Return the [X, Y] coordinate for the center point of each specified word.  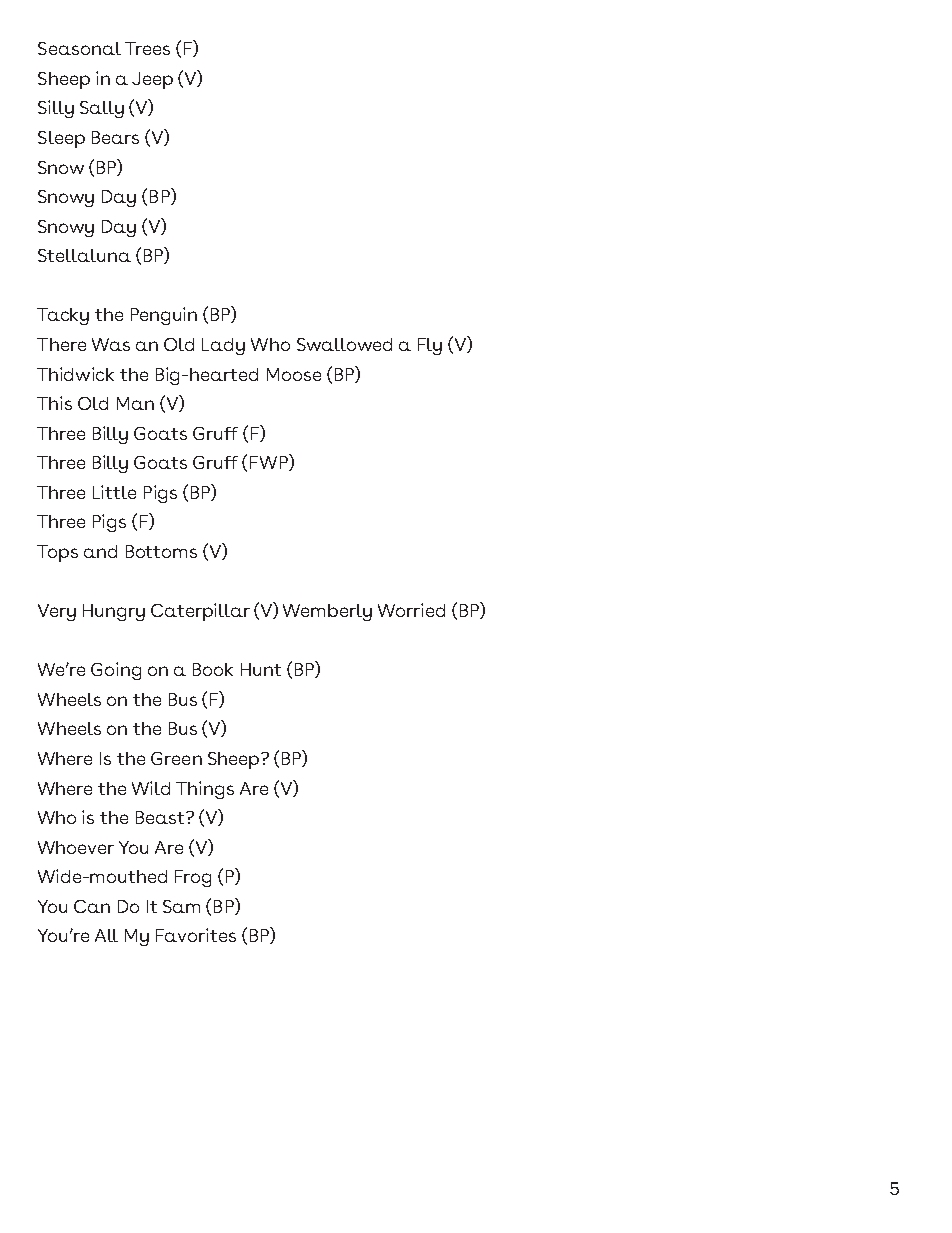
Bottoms [161, 551]
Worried [411, 610]
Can [92, 906]
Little [114, 492]
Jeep [152, 80]
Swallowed [344, 344]
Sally [102, 109]
